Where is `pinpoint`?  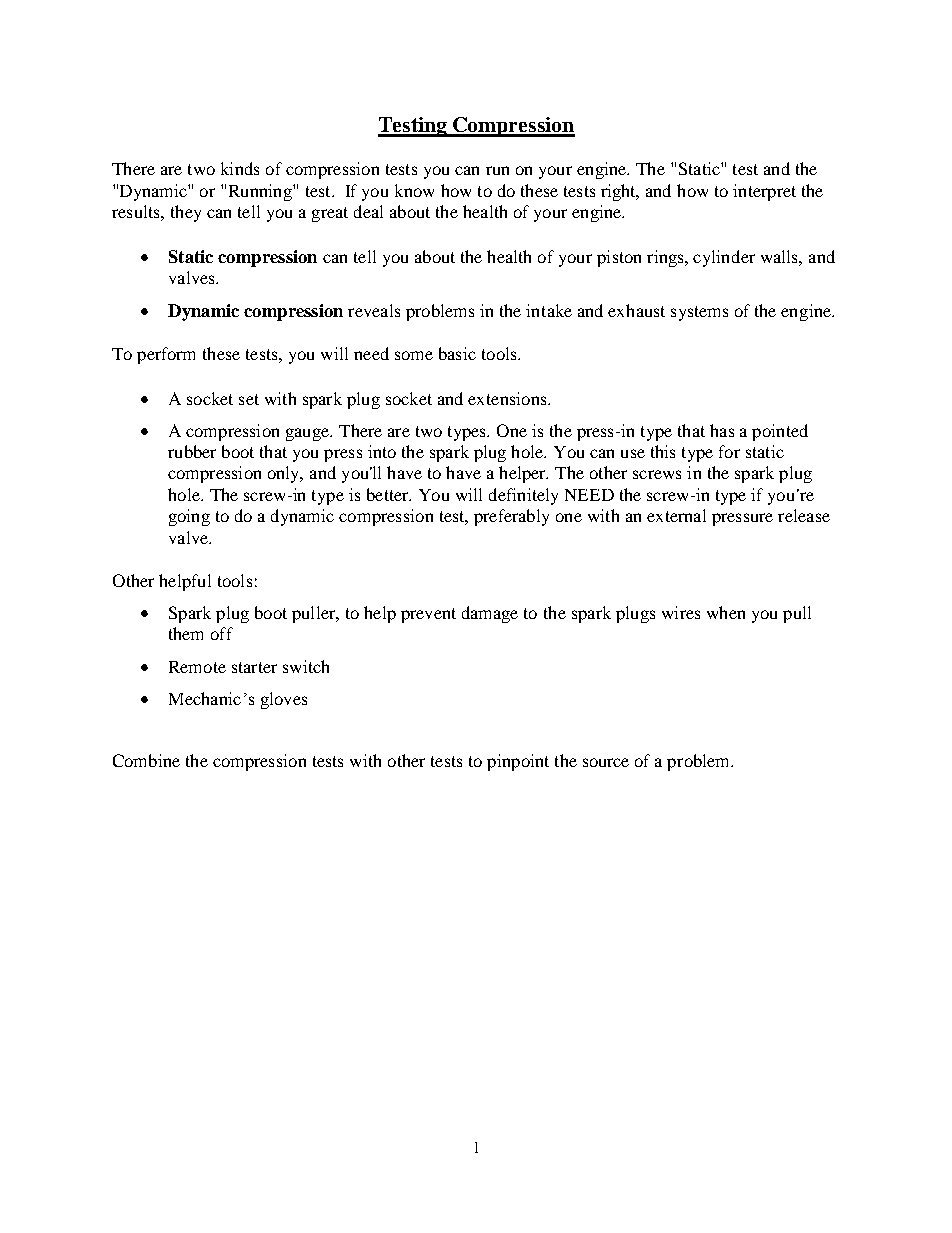
pinpoint is located at coordinates (518, 762).
